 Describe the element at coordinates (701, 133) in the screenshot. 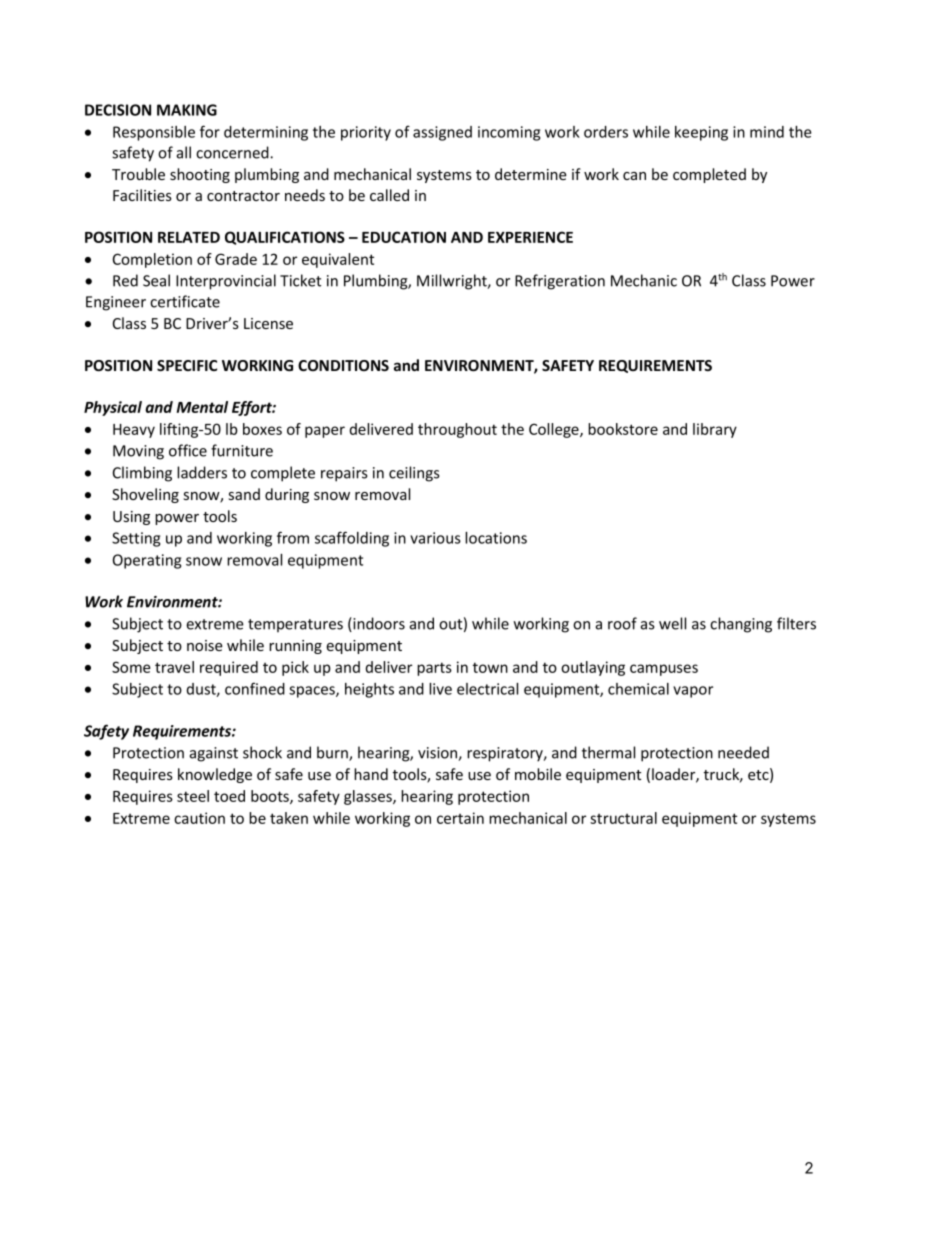

I see `keeping` at that location.
